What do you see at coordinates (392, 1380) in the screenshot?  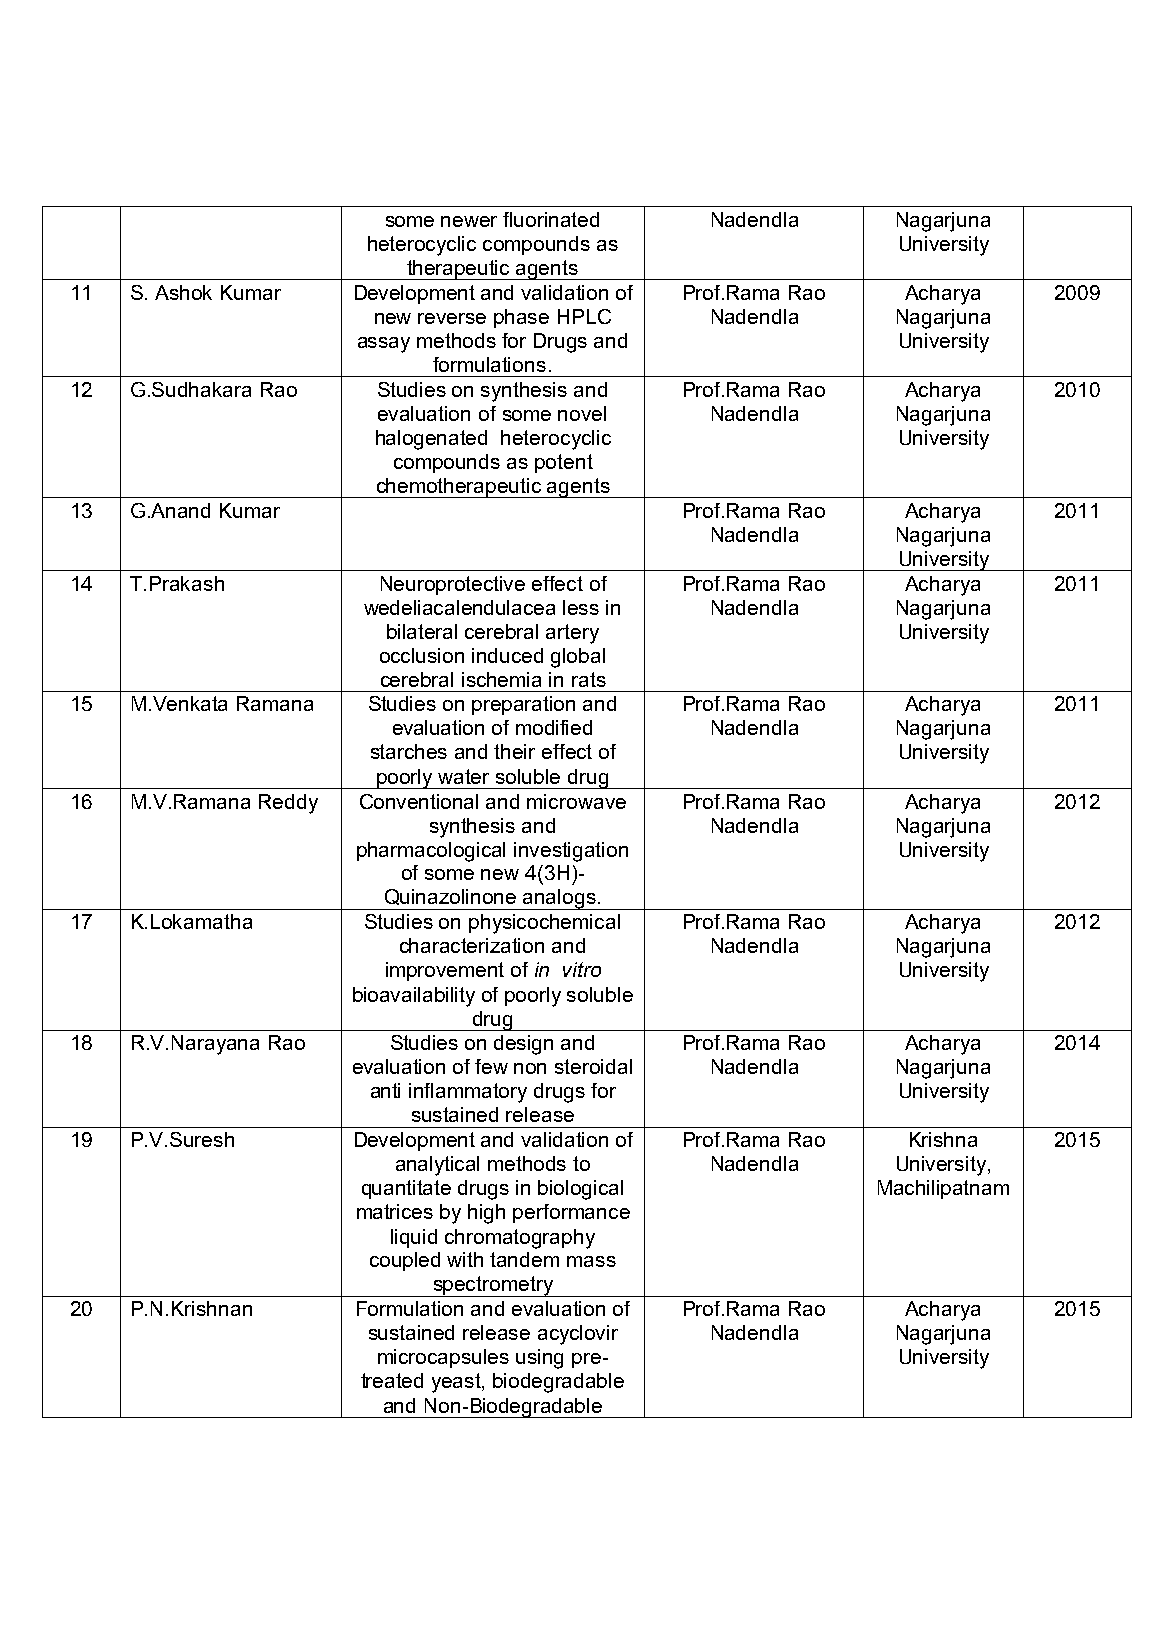 I see `treated` at bounding box center [392, 1380].
